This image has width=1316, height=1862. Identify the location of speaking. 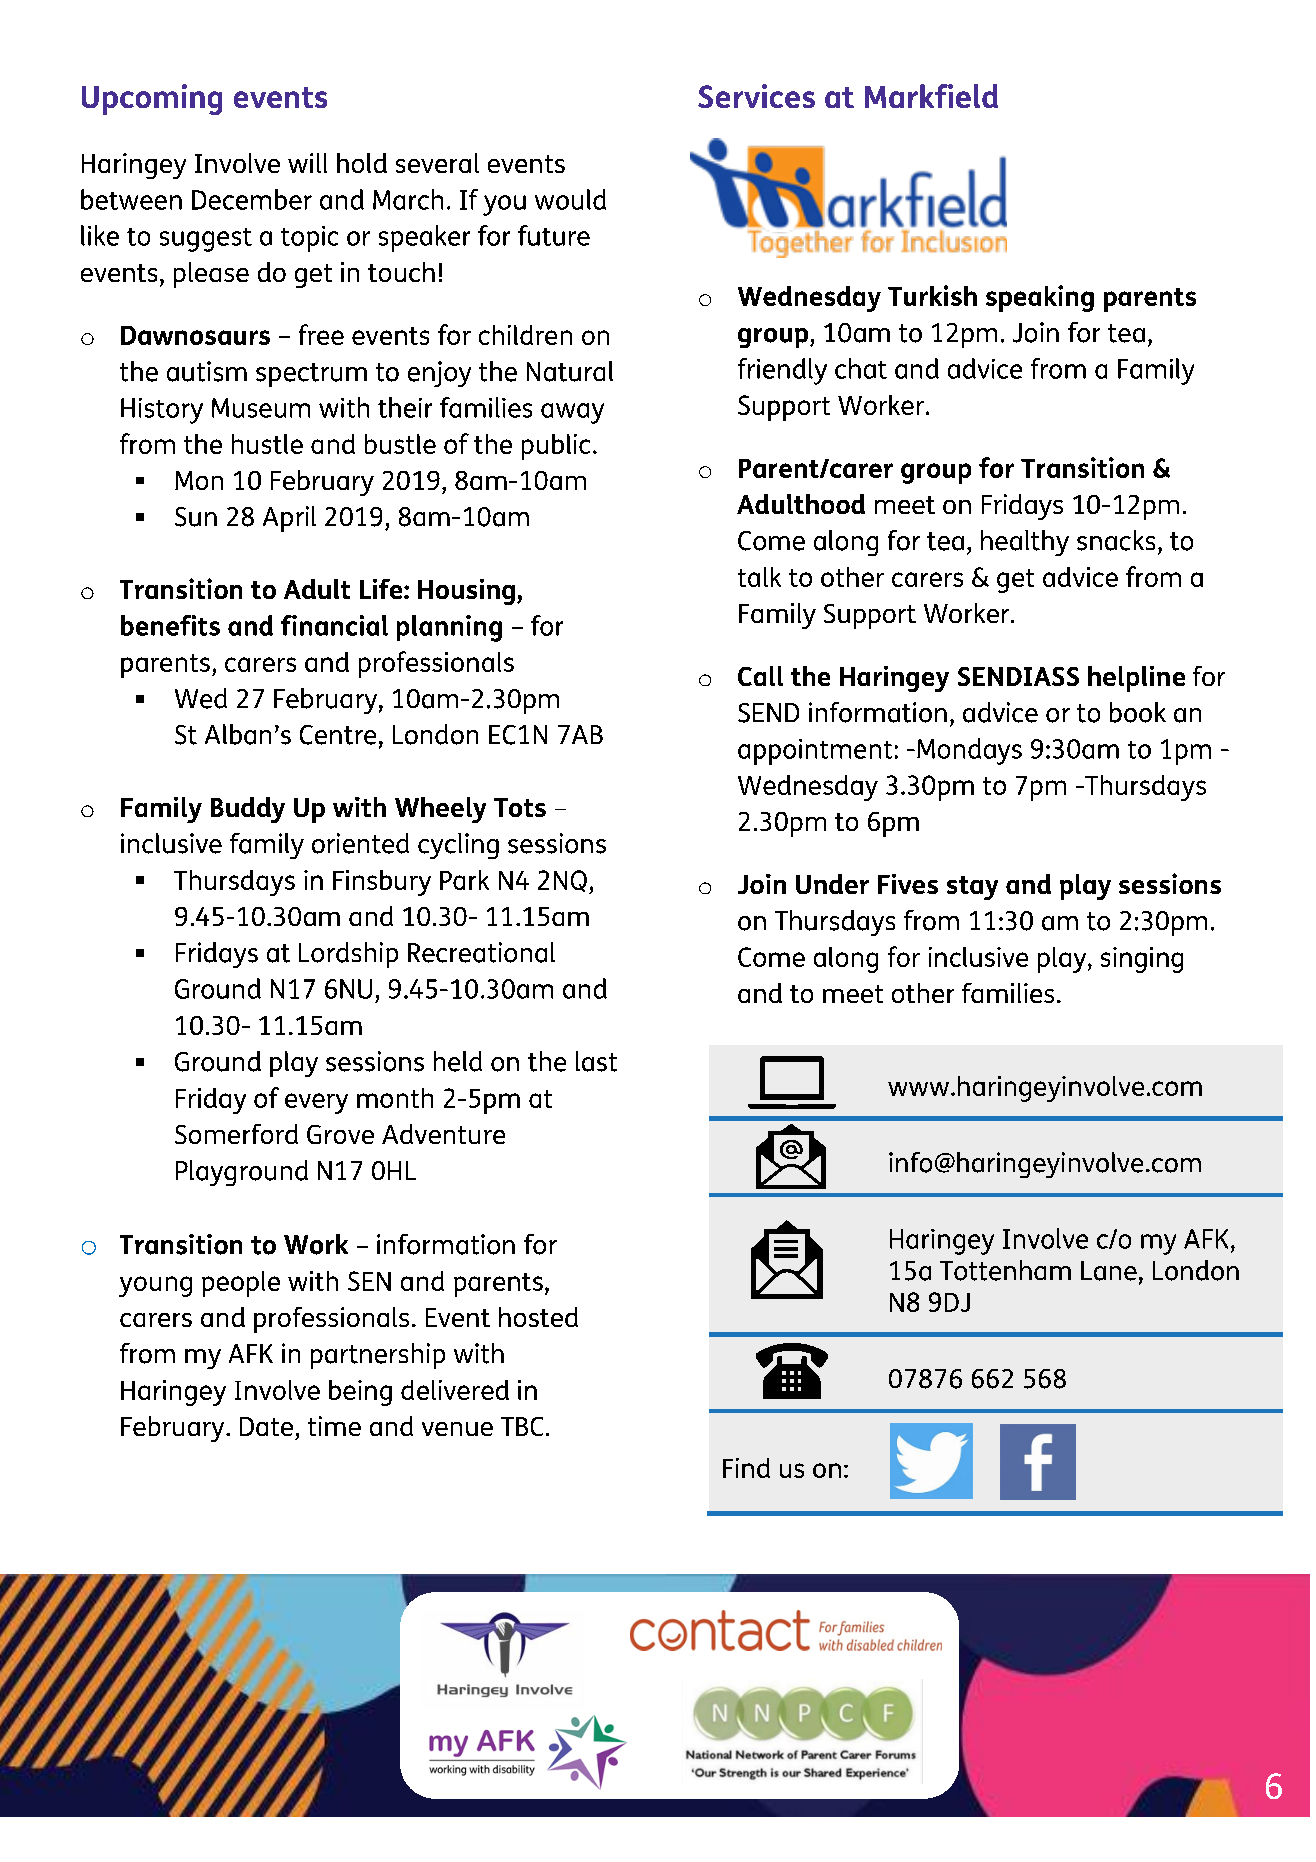
(1040, 298).
